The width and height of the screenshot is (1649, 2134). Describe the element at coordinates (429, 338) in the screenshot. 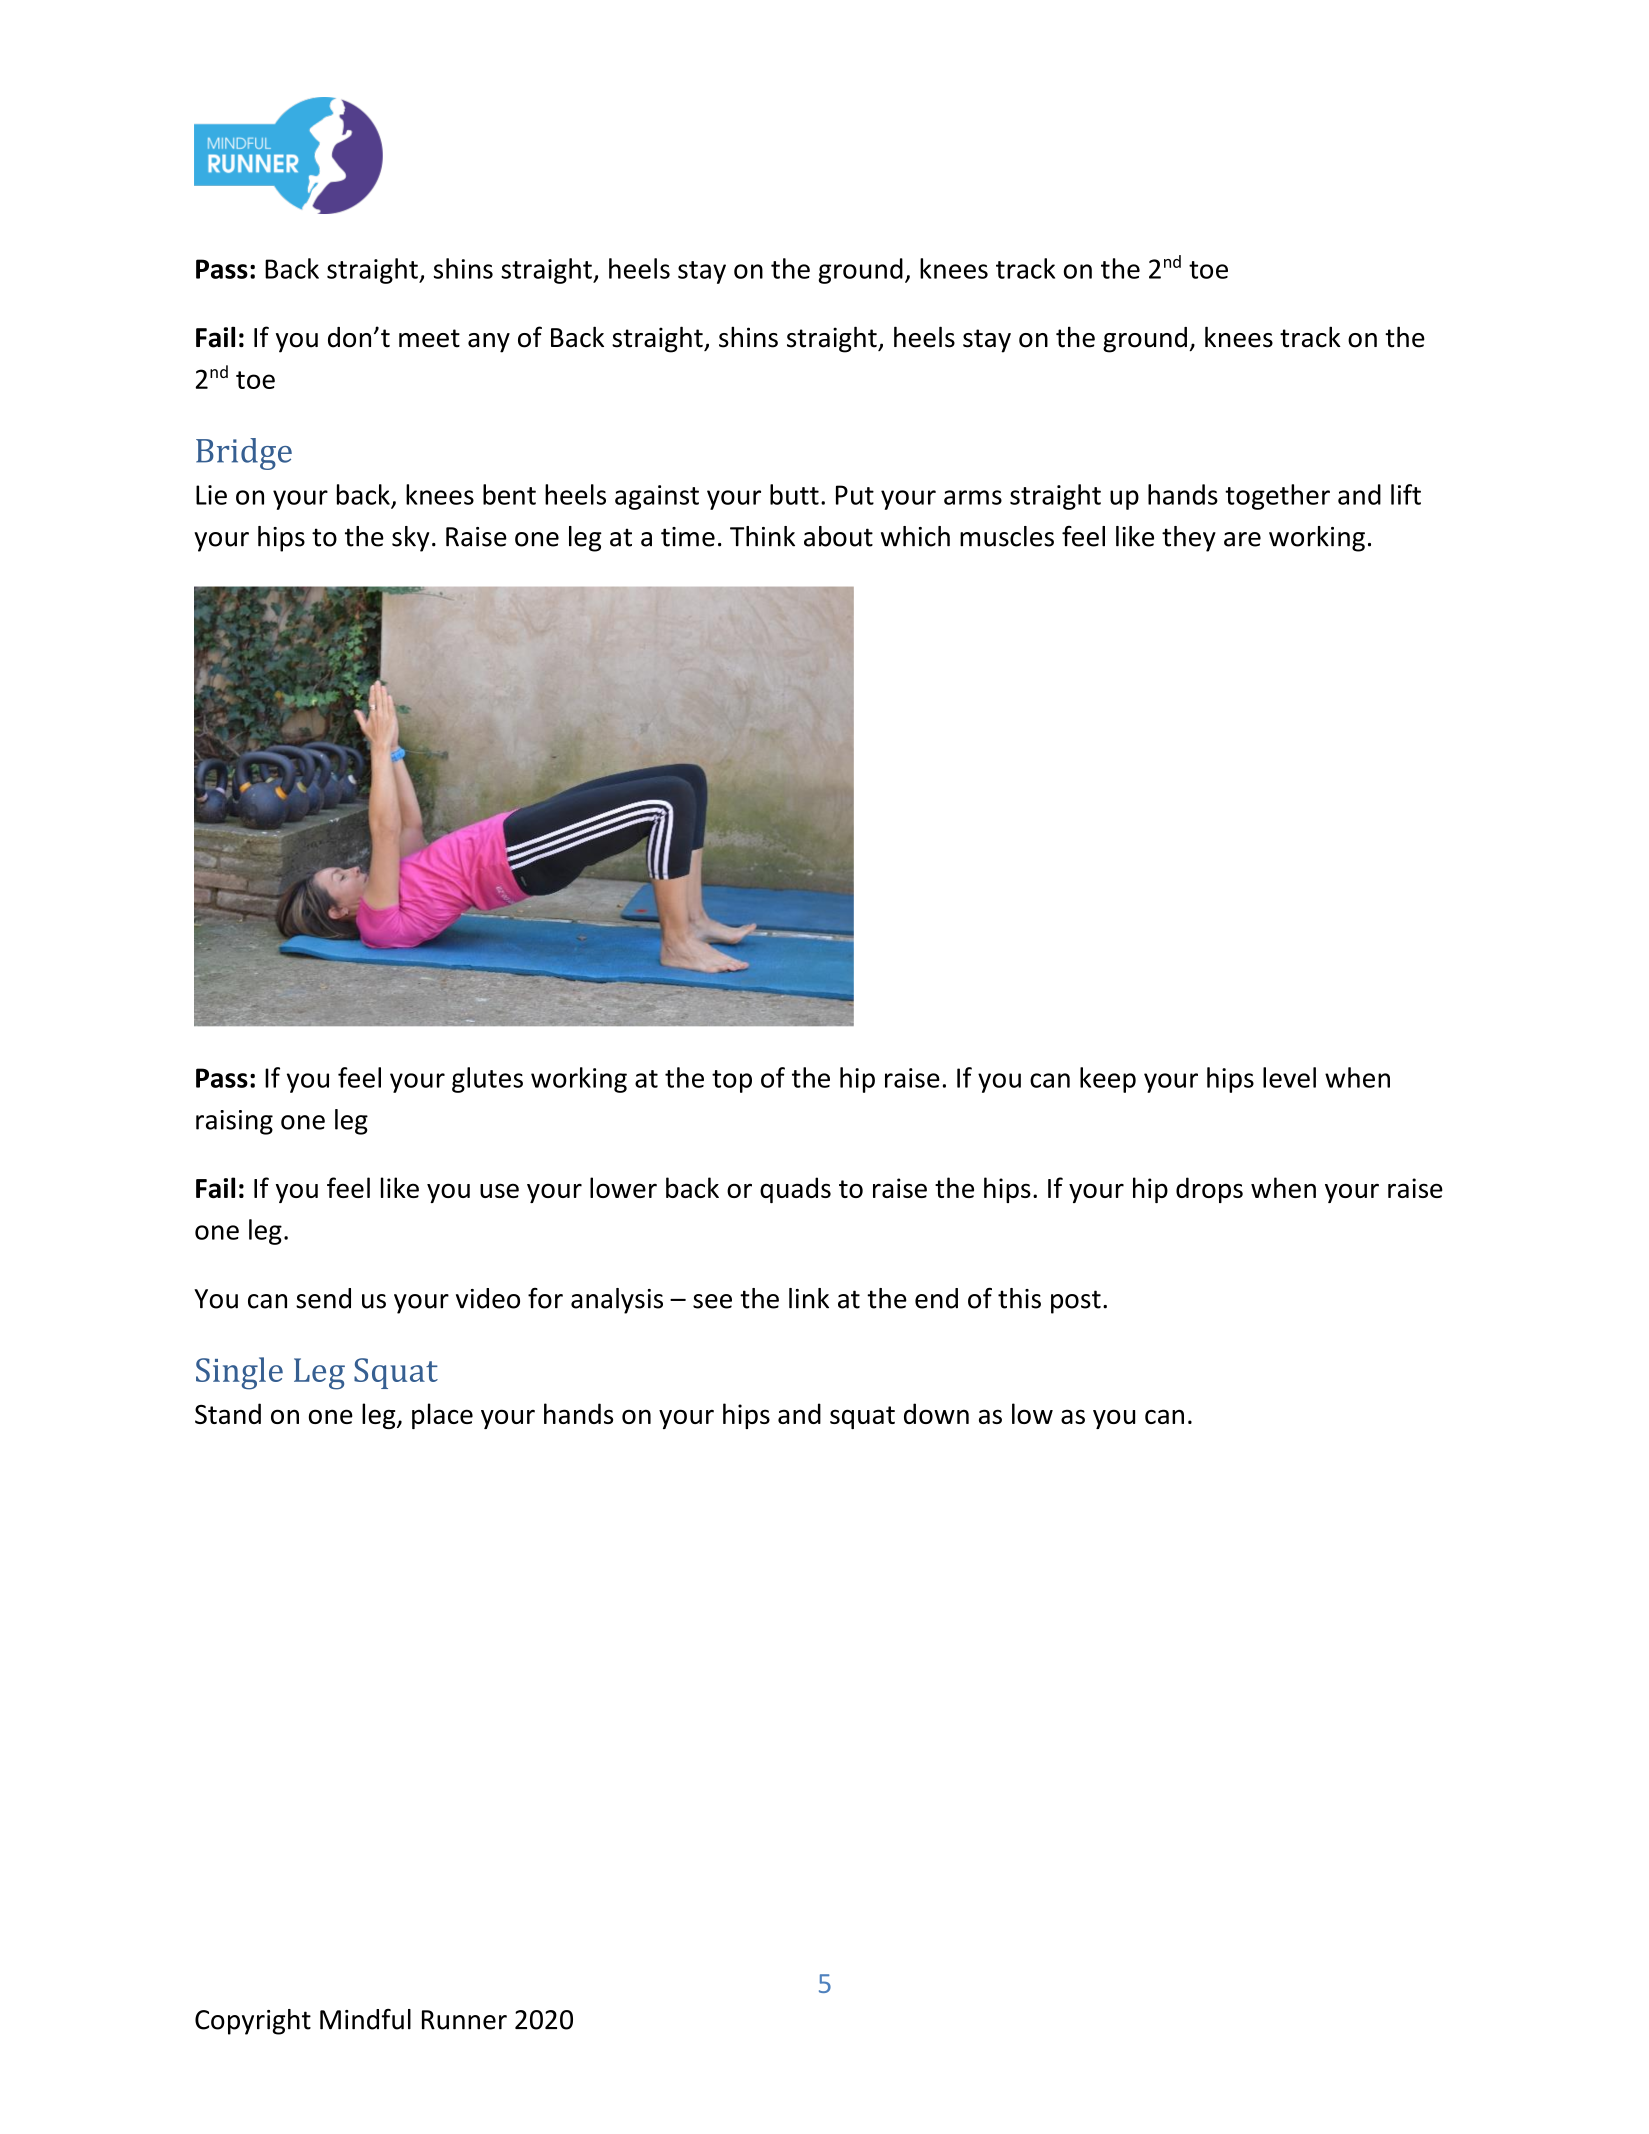

I see `meet` at that location.
